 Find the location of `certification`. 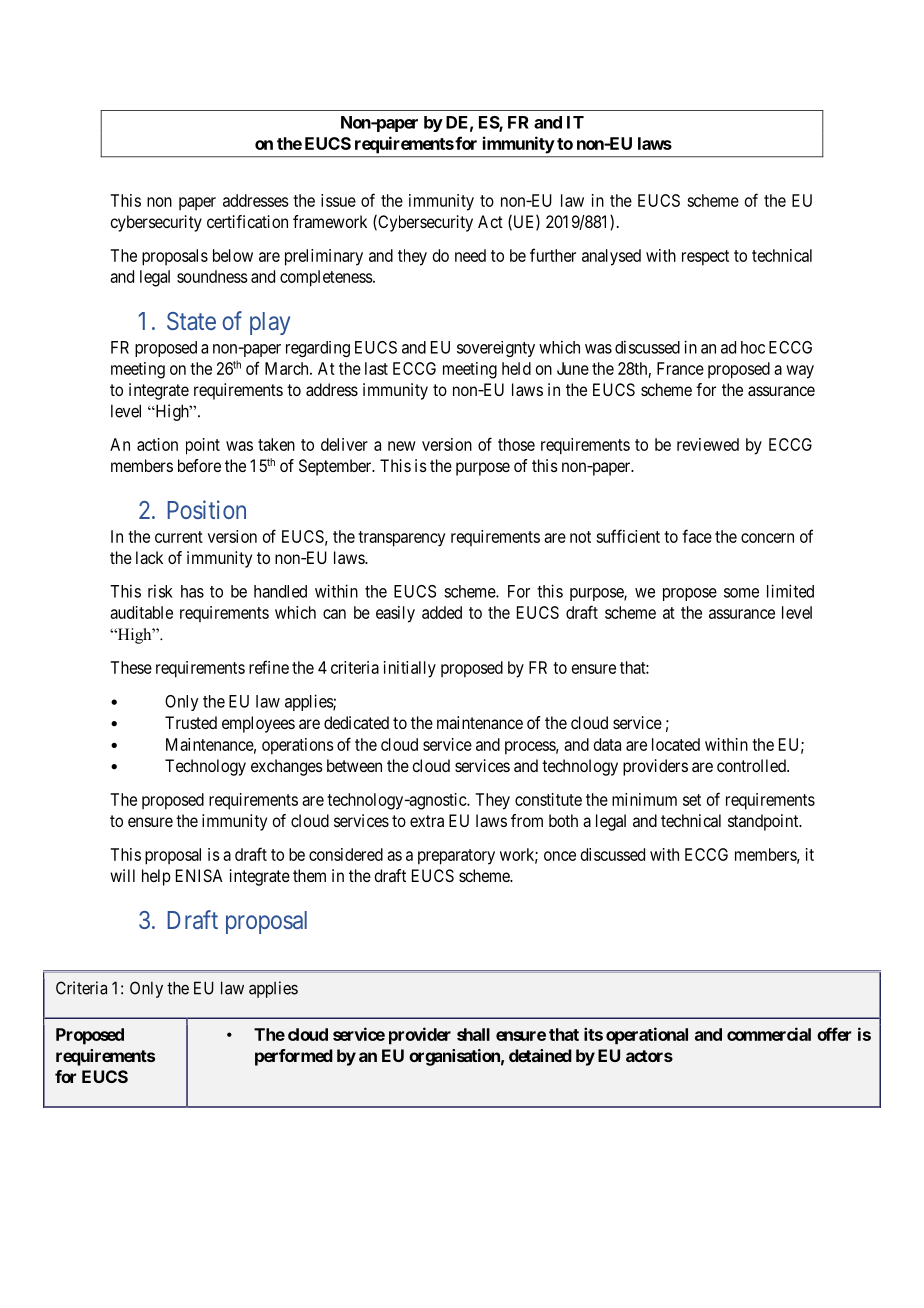

certification is located at coordinates (247, 221).
